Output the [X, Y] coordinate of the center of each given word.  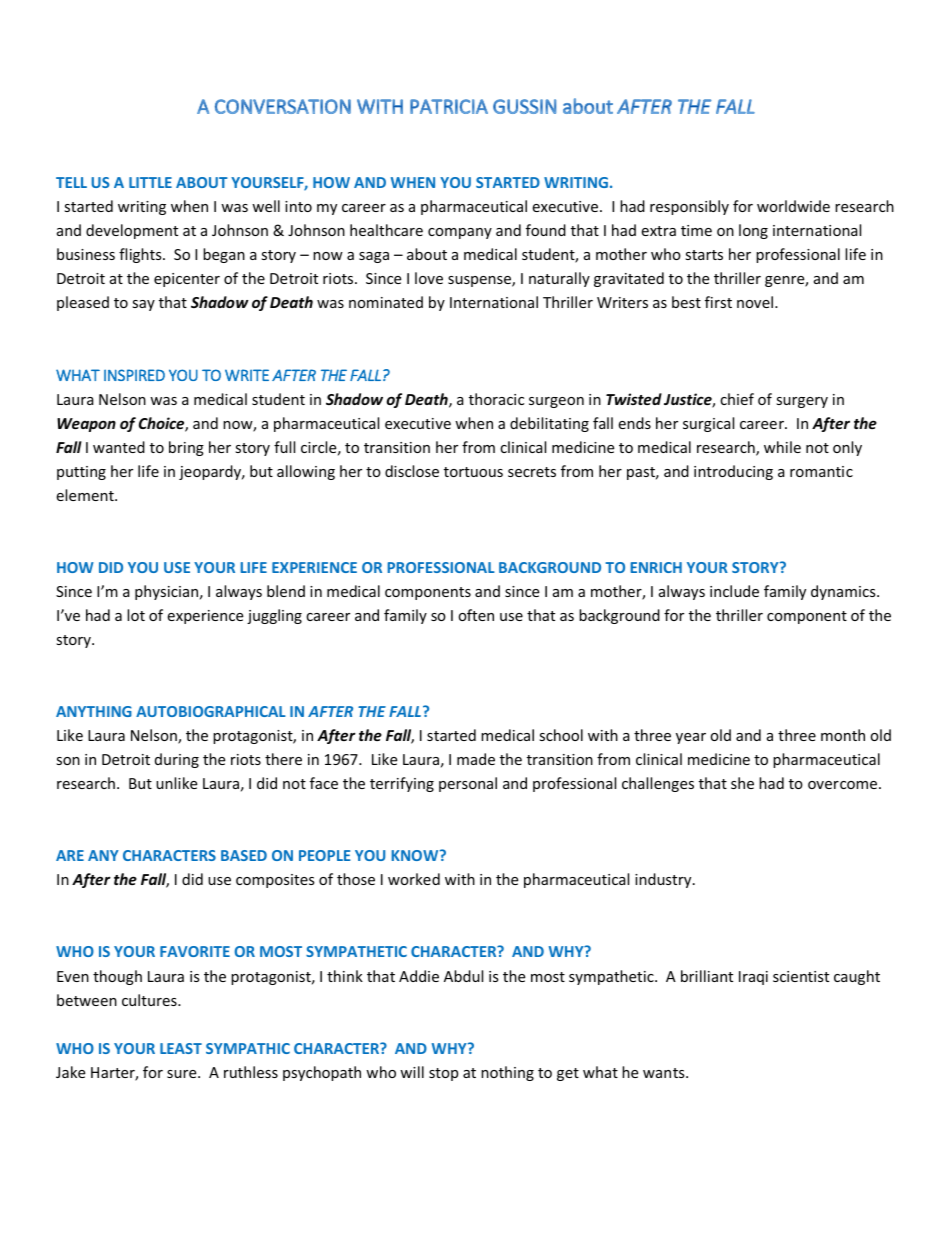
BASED [244, 855]
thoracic [496, 399]
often [476, 615]
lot [136, 615]
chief [737, 399]
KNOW [416, 855]
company [460, 233]
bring [186, 448]
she [742, 783]
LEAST [181, 1048]
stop [443, 1074]
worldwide [793, 206]
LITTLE [150, 182]
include [734, 591]
